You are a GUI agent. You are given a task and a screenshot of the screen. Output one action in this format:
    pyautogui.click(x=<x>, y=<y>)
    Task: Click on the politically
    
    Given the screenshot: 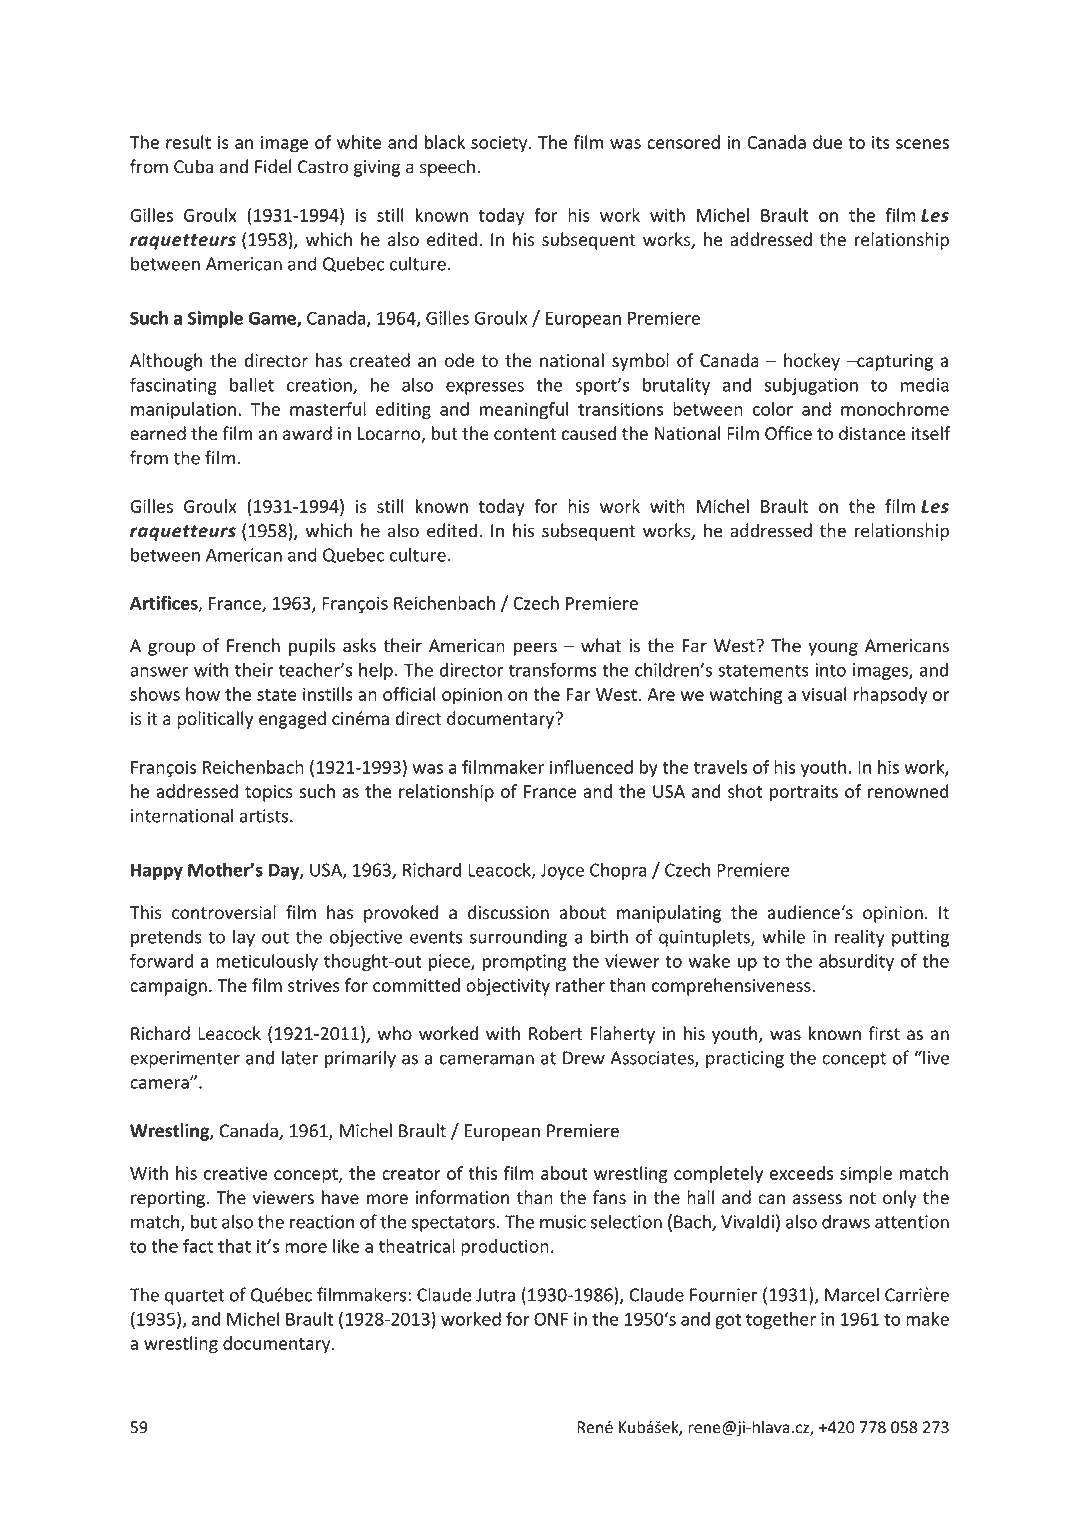 What is the action you would take?
    pyautogui.click(x=215, y=720)
